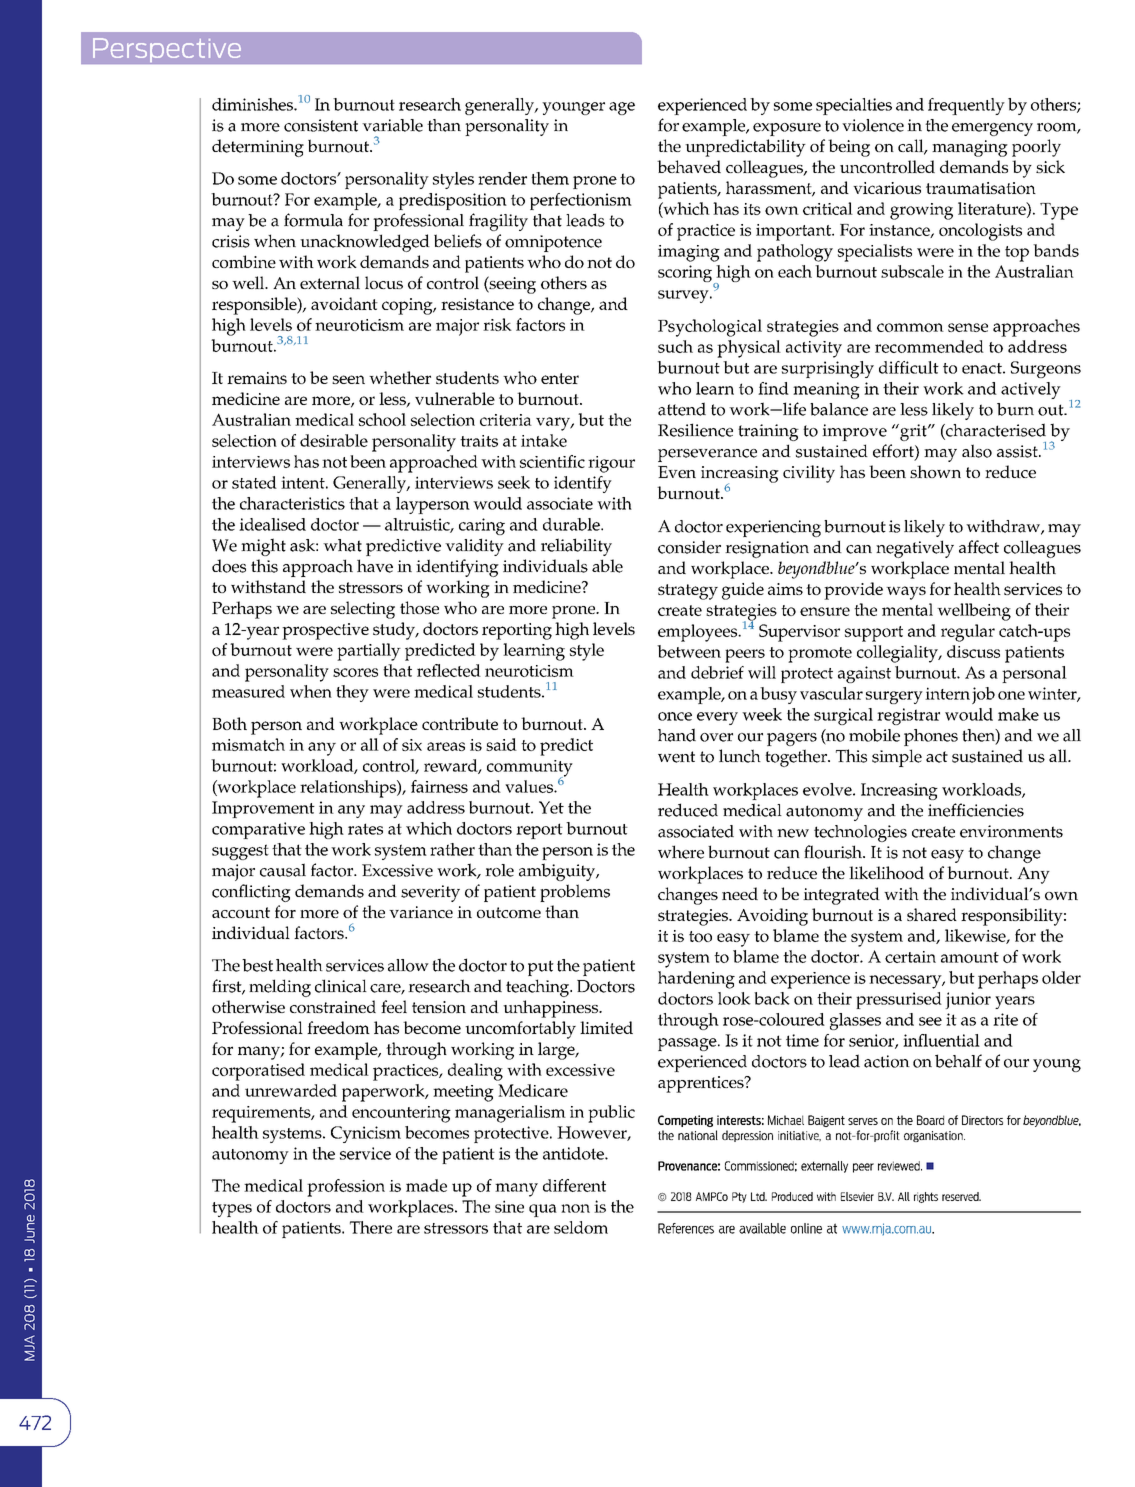 The height and width of the image is (1487, 1135). Describe the element at coordinates (929, 346) in the image. I see `recommended` at that location.
